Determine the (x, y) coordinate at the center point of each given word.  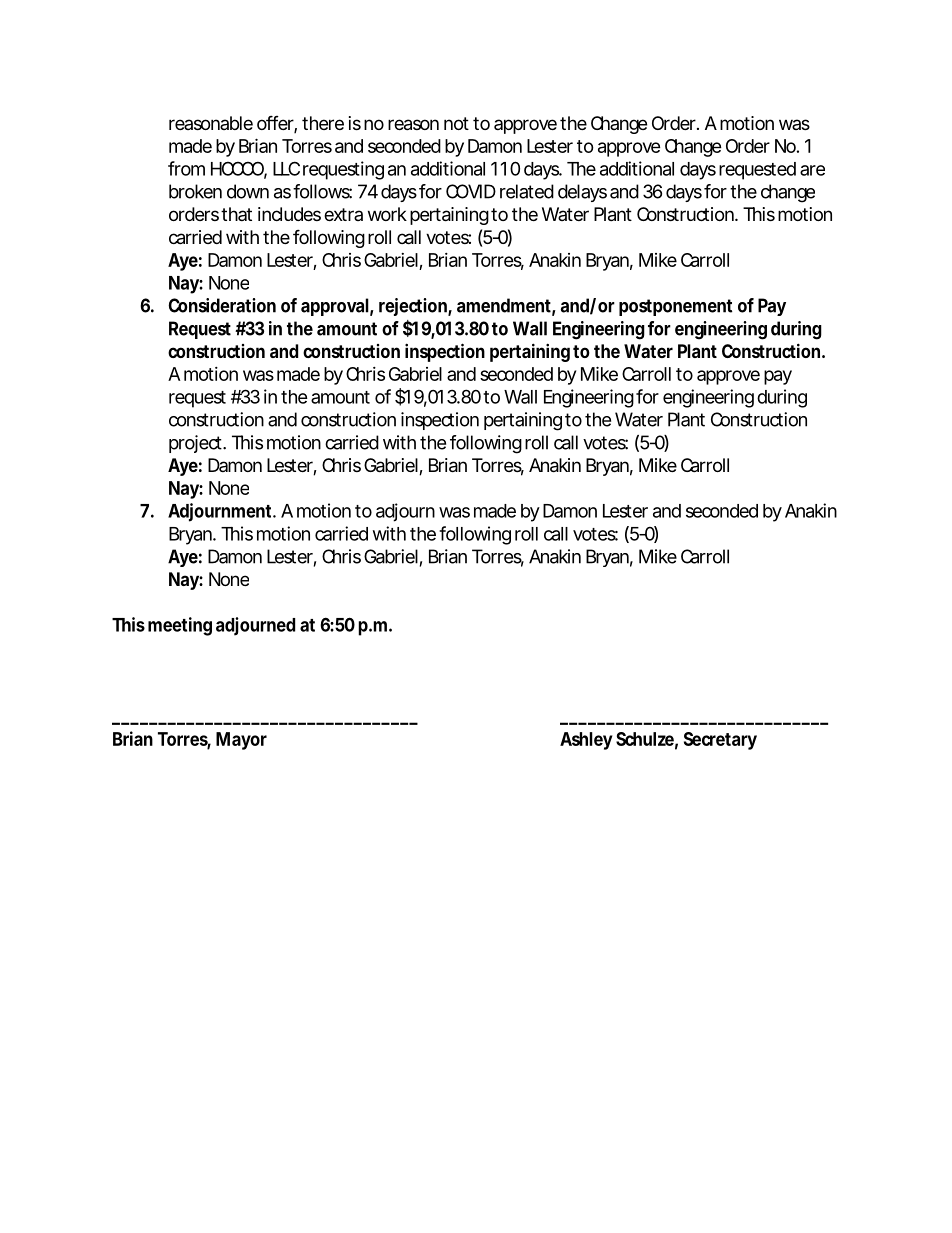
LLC (286, 168)
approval (335, 307)
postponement (675, 307)
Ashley (586, 741)
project (197, 444)
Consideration (222, 305)
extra (343, 214)
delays (582, 193)
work (387, 214)
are (812, 170)
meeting (180, 626)
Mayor (241, 741)
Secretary (720, 741)
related (527, 191)
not (456, 123)
